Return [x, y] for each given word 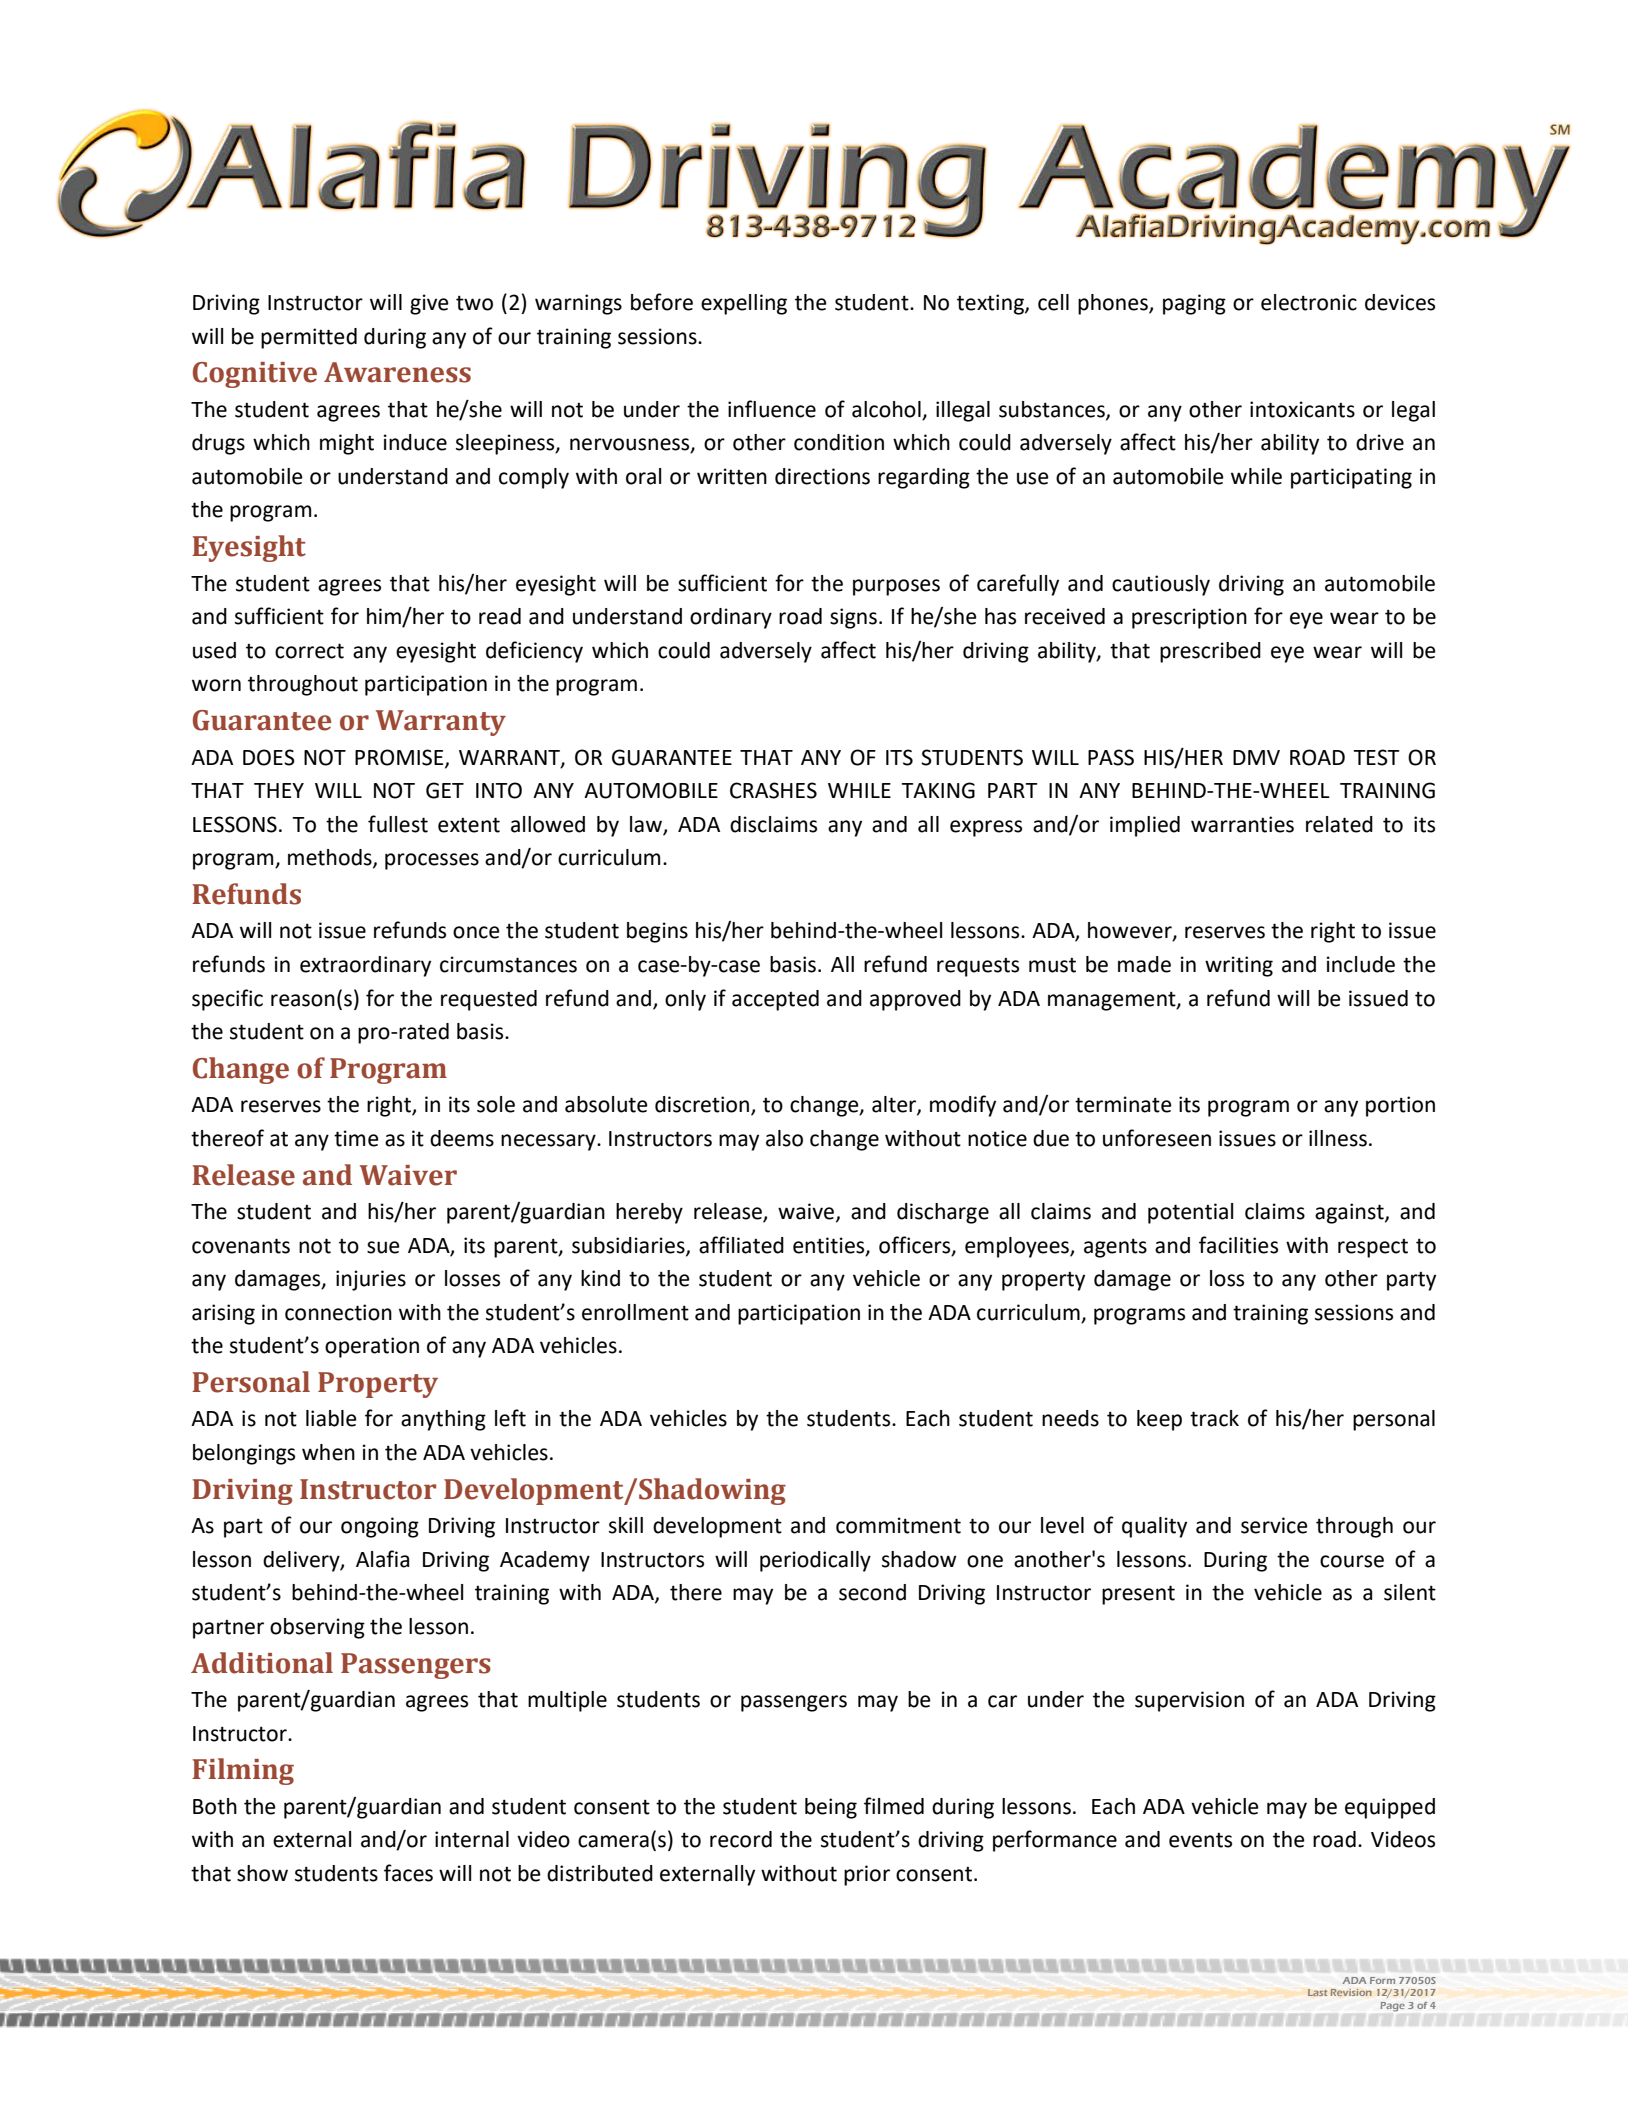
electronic [1309, 302]
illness [1338, 1138]
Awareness [397, 372]
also [784, 1138]
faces [408, 1873]
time [356, 1138]
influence [772, 409]
